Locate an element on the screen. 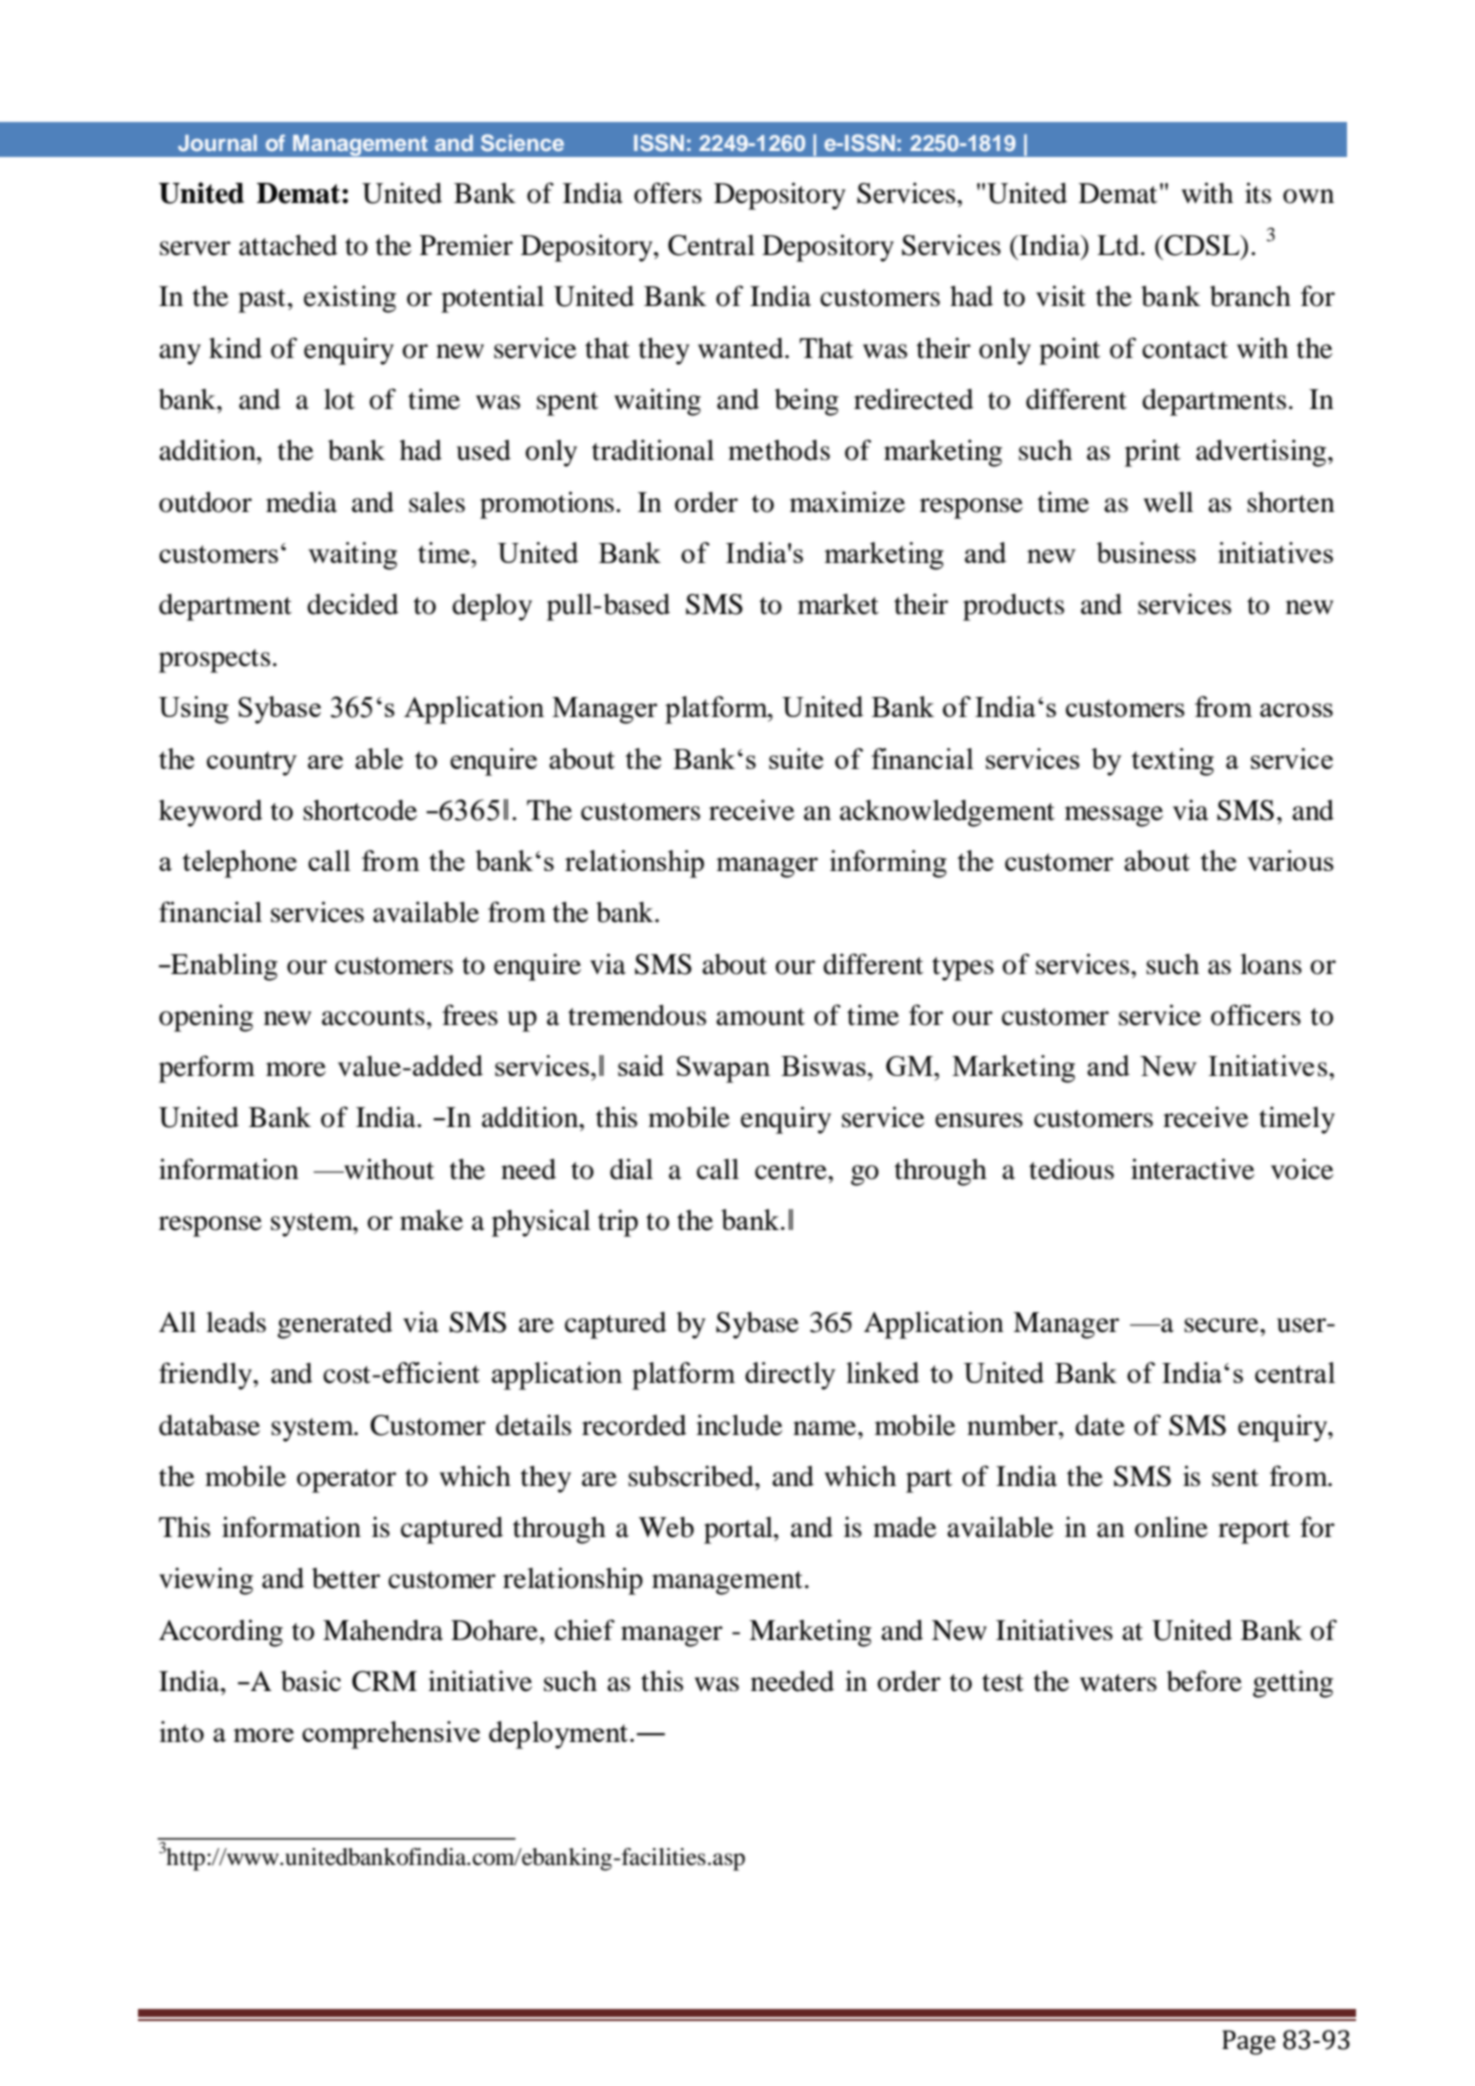 This screenshot has width=1475, height=2086. interactive is located at coordinates (1193, 1169).
